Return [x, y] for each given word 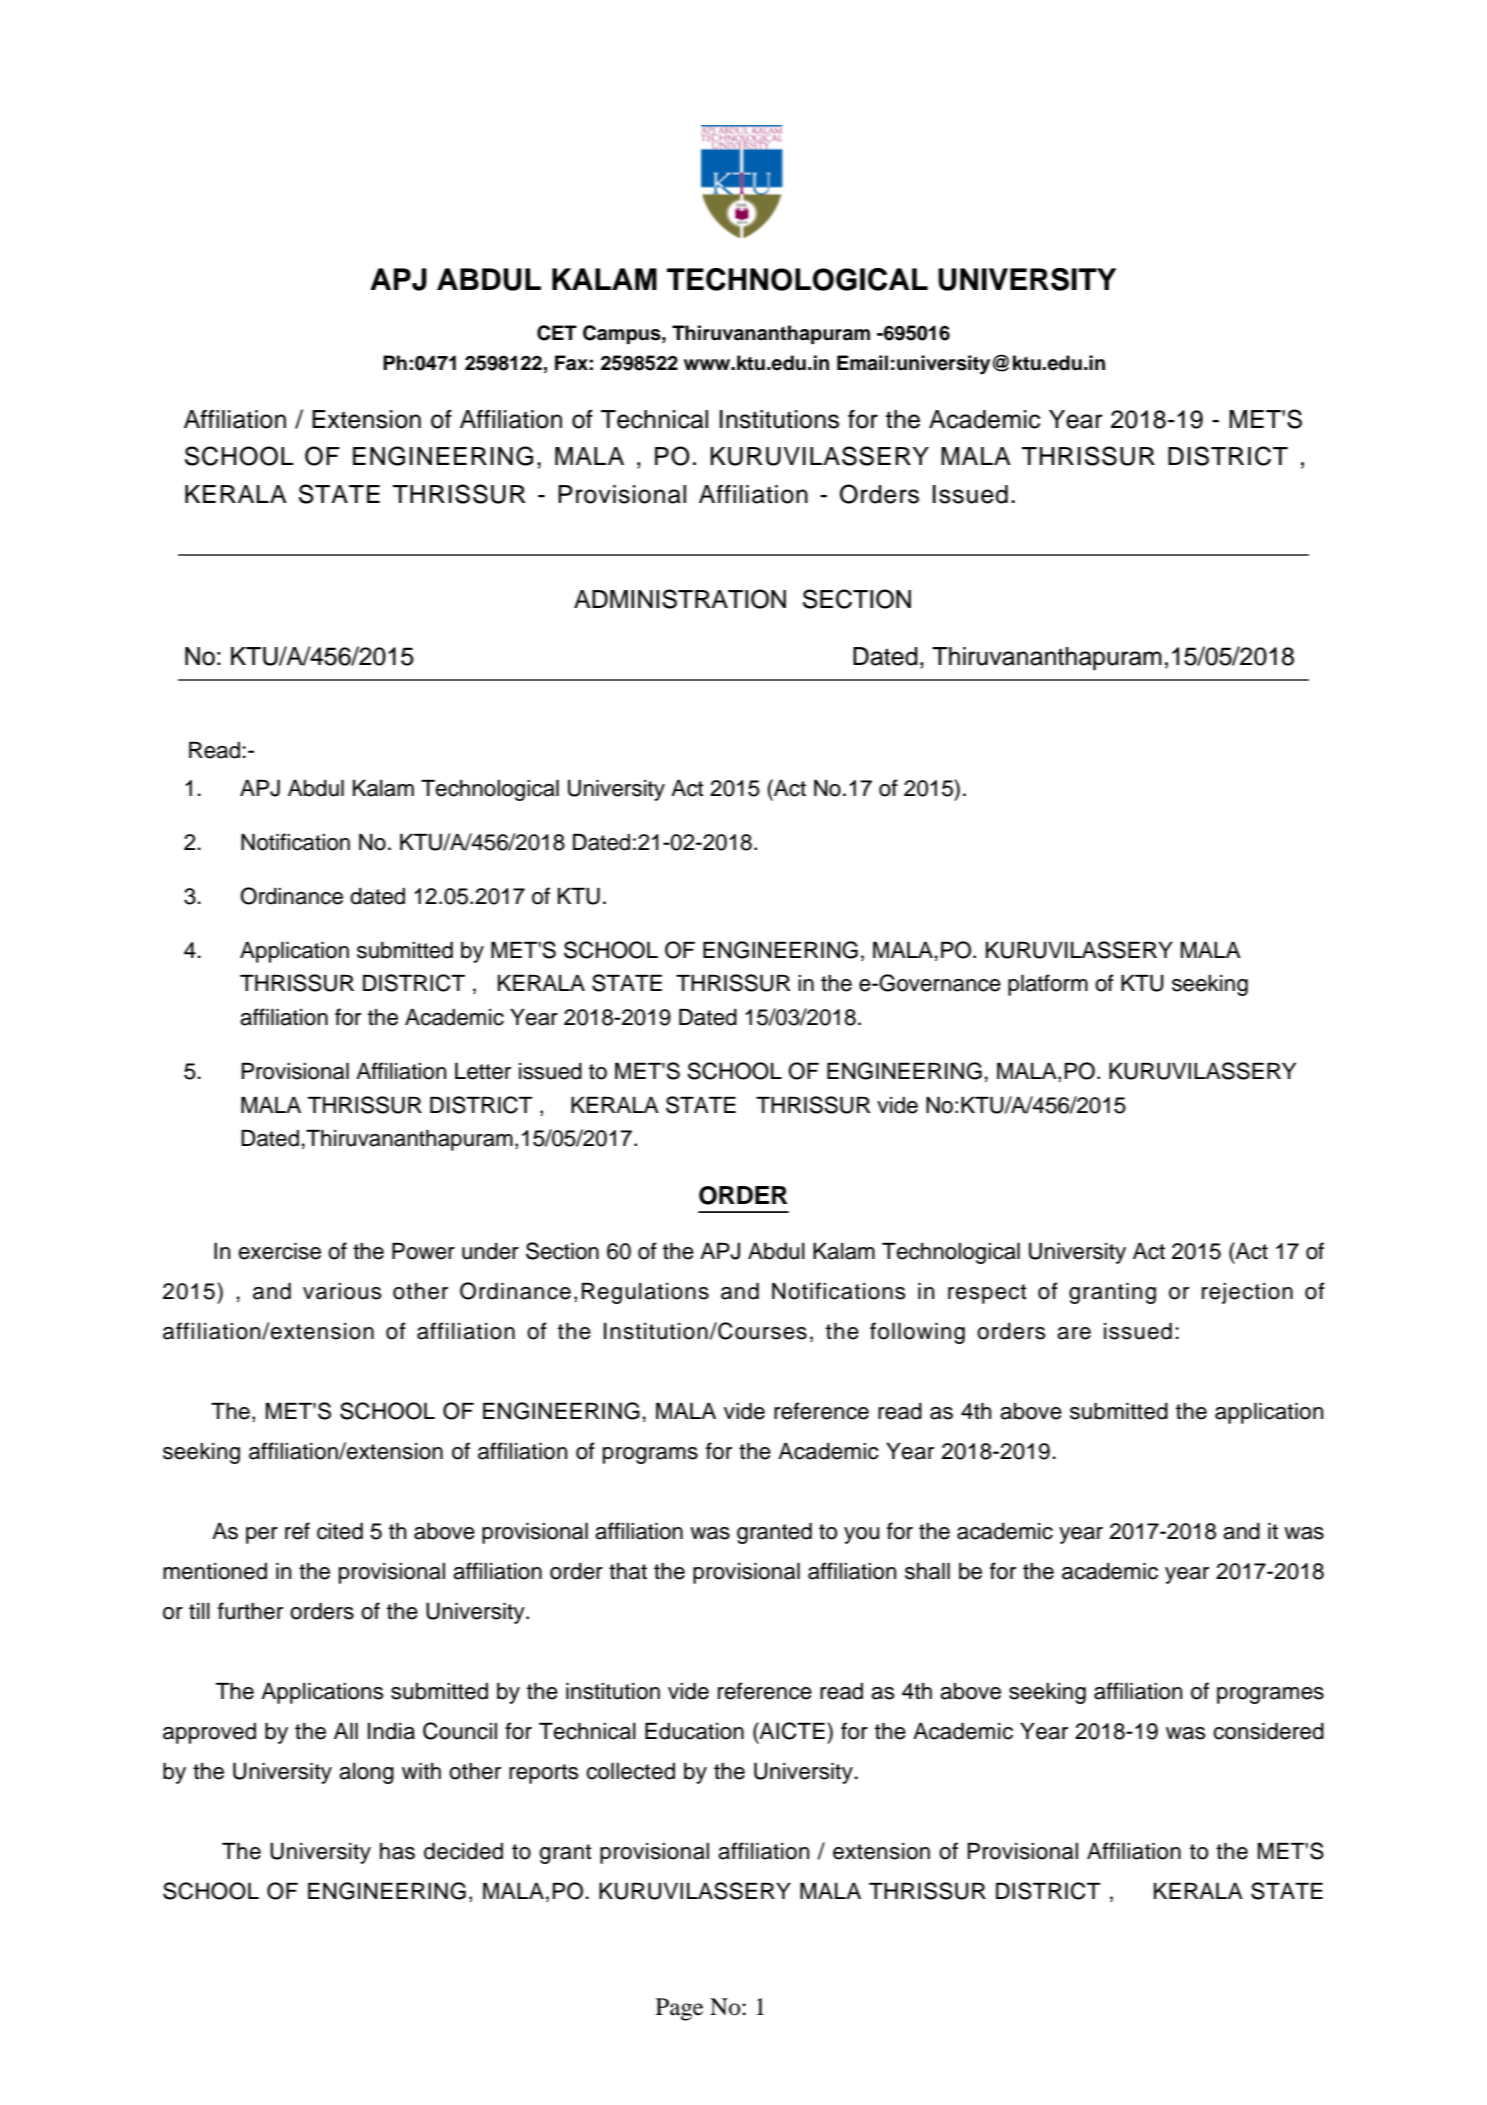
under [490, 1251]
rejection [1247, 1293]
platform [1048, 985]
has [397, 1851]
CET [557, 333]
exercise [279, 1251]
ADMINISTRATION [680, 599]
